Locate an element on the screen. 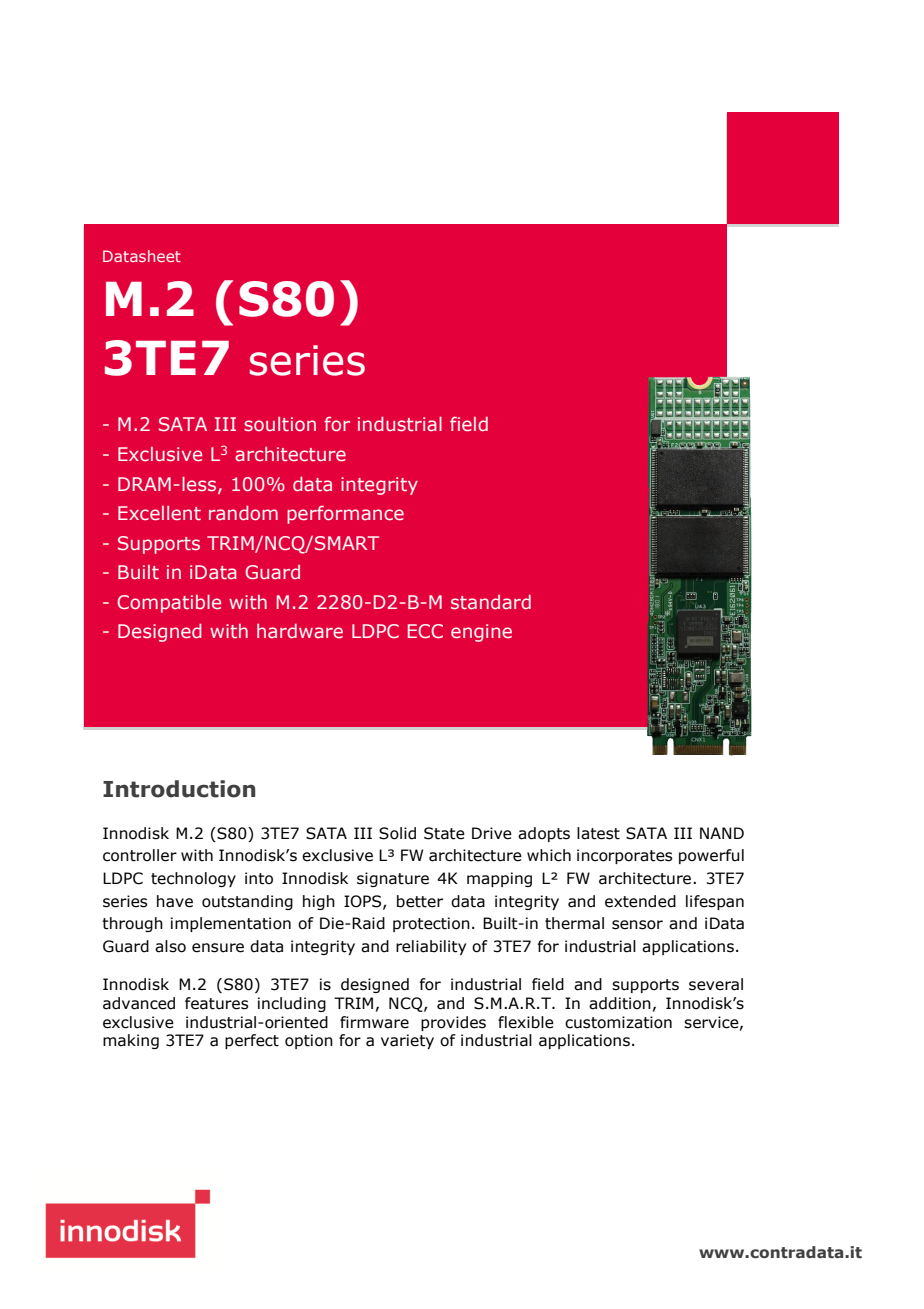 The width and height of the screenshot is (924, 1309). Introduction is located at coordinates (179, 789).
